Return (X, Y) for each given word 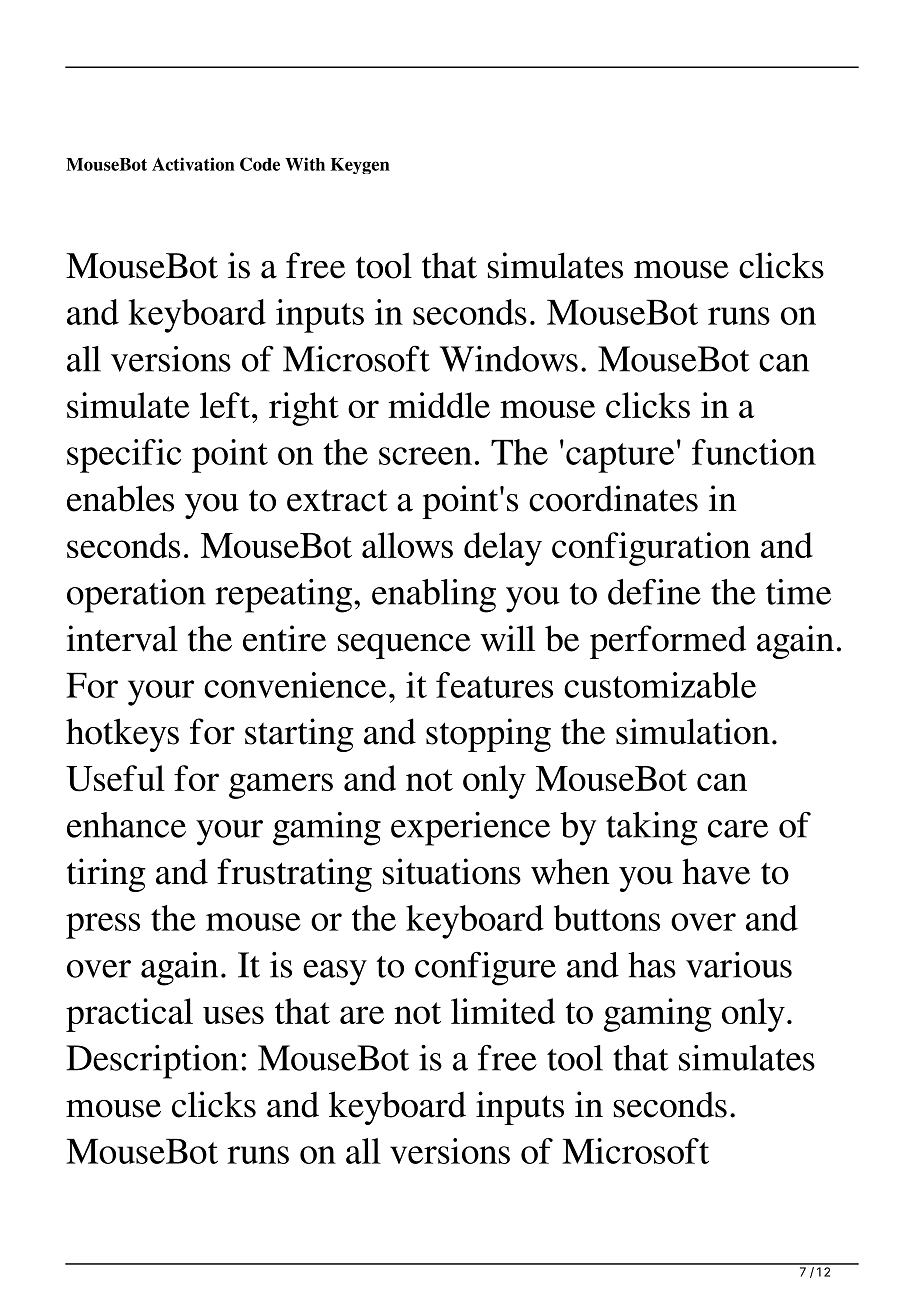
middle (439, 405)
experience (470, 829)
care (738, 829)
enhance (126, 825)
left (226, 405)
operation (136, 596)
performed (668, 642)
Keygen (360, 166)
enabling (434, 596)
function (754, 452)
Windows (509, 359)
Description (152, 1062)
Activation (193, 164)
